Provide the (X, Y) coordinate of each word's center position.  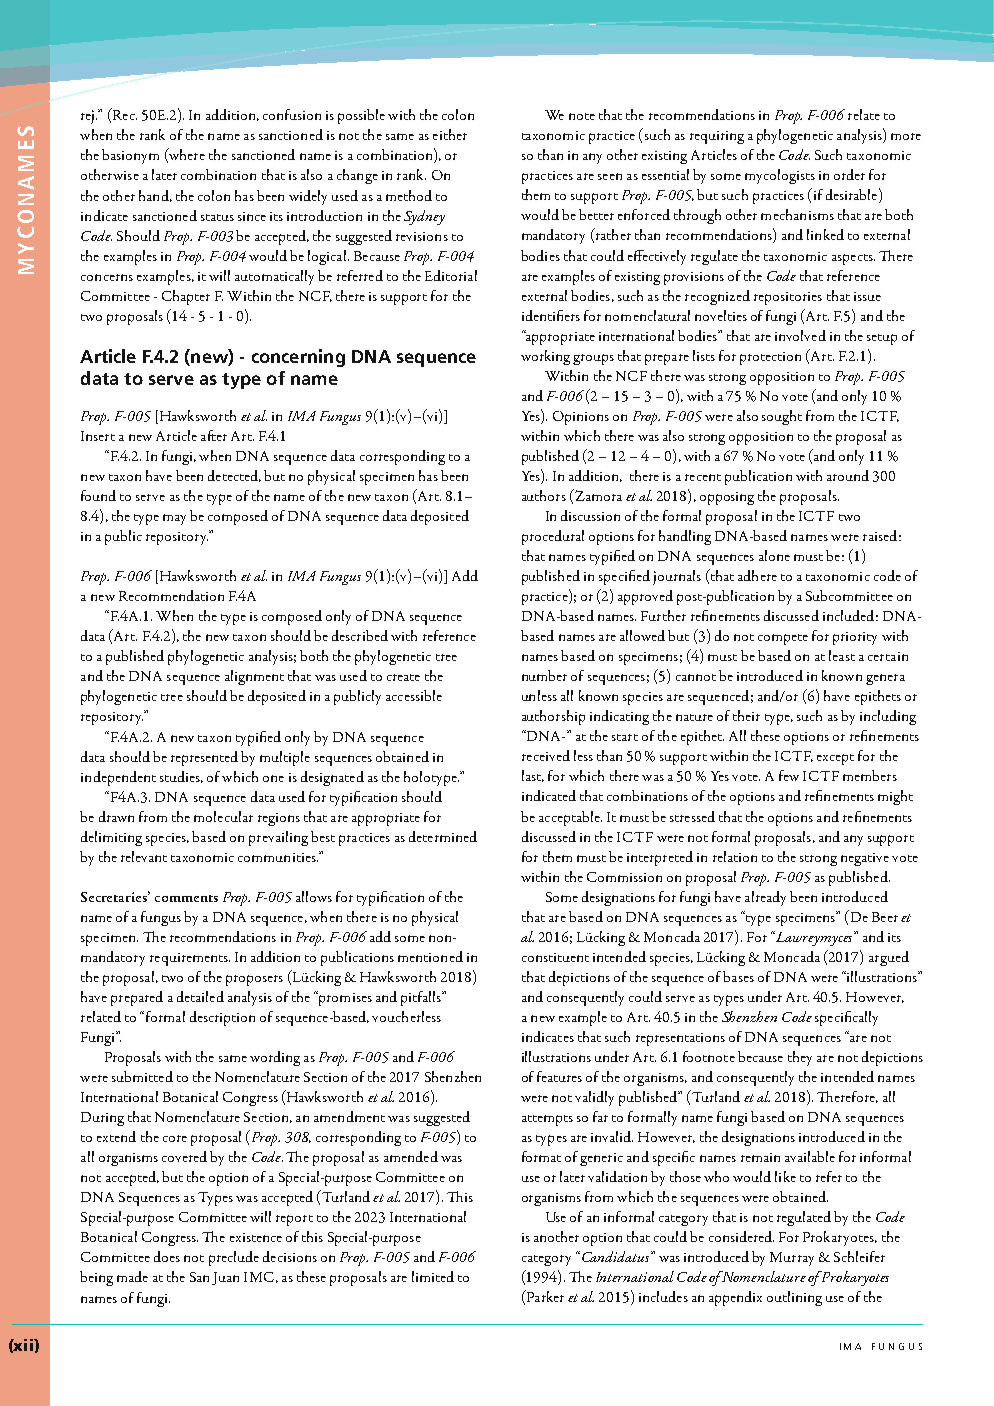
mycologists (780, 176)
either (450, 134)
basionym (130, 156)
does (167, 1256)
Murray (792, 1259)
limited (433, 1276)
